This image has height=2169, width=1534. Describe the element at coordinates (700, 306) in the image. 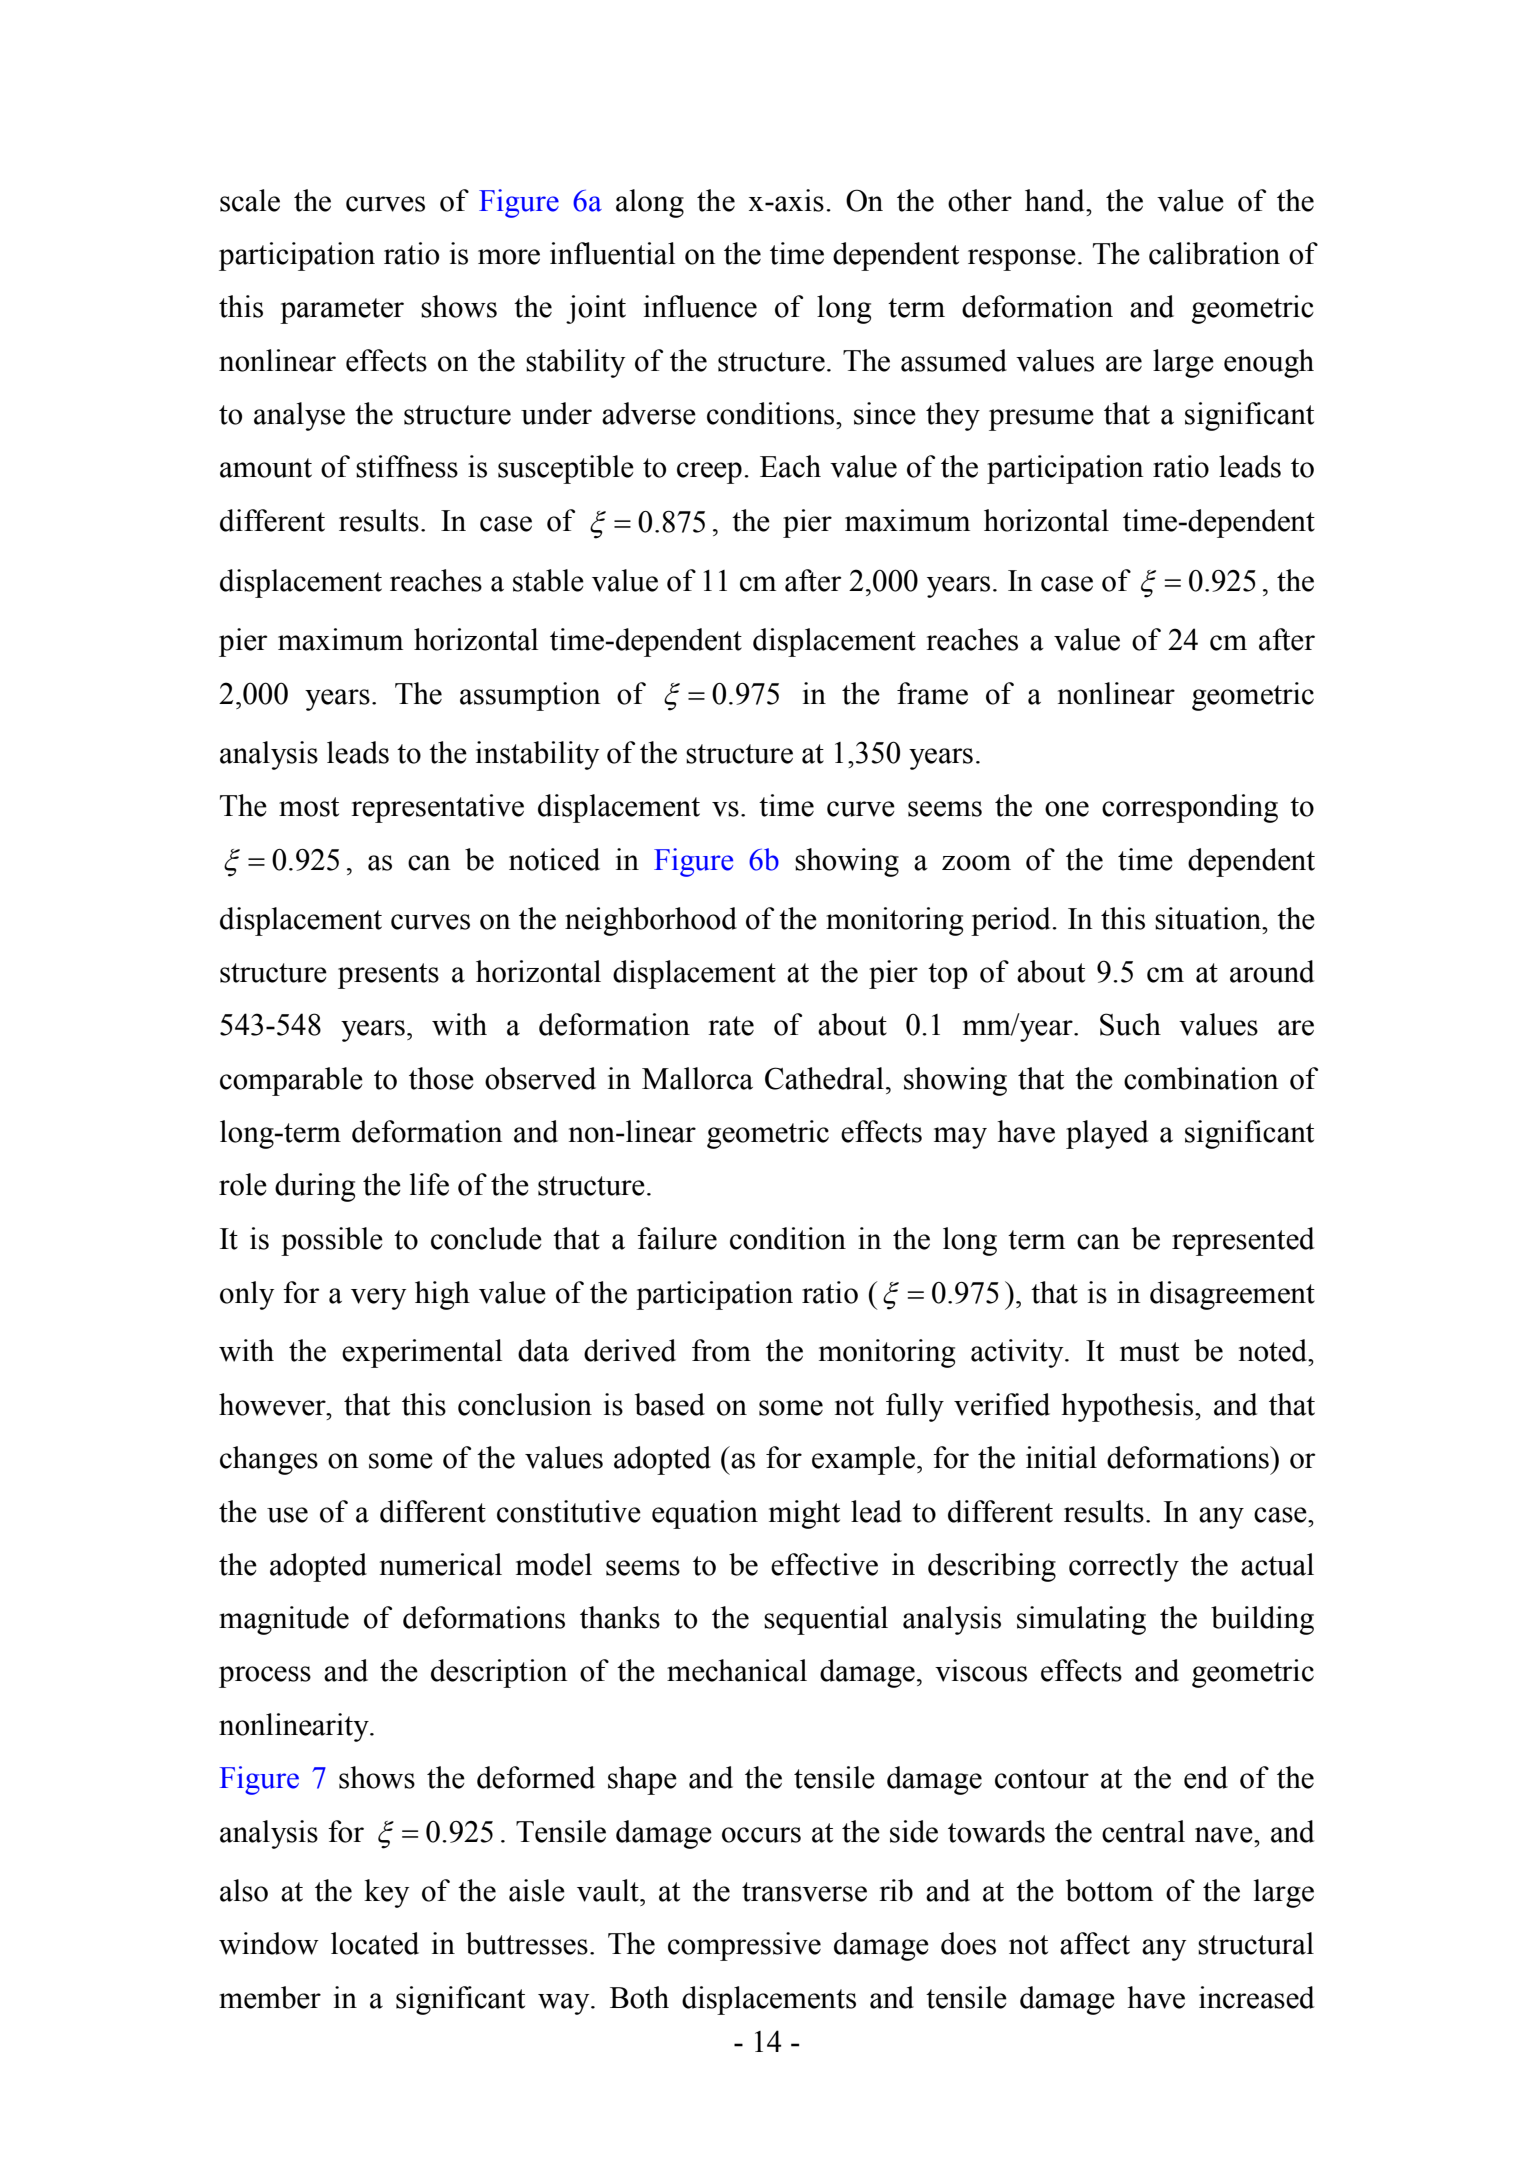

I see `influence` at that location.
